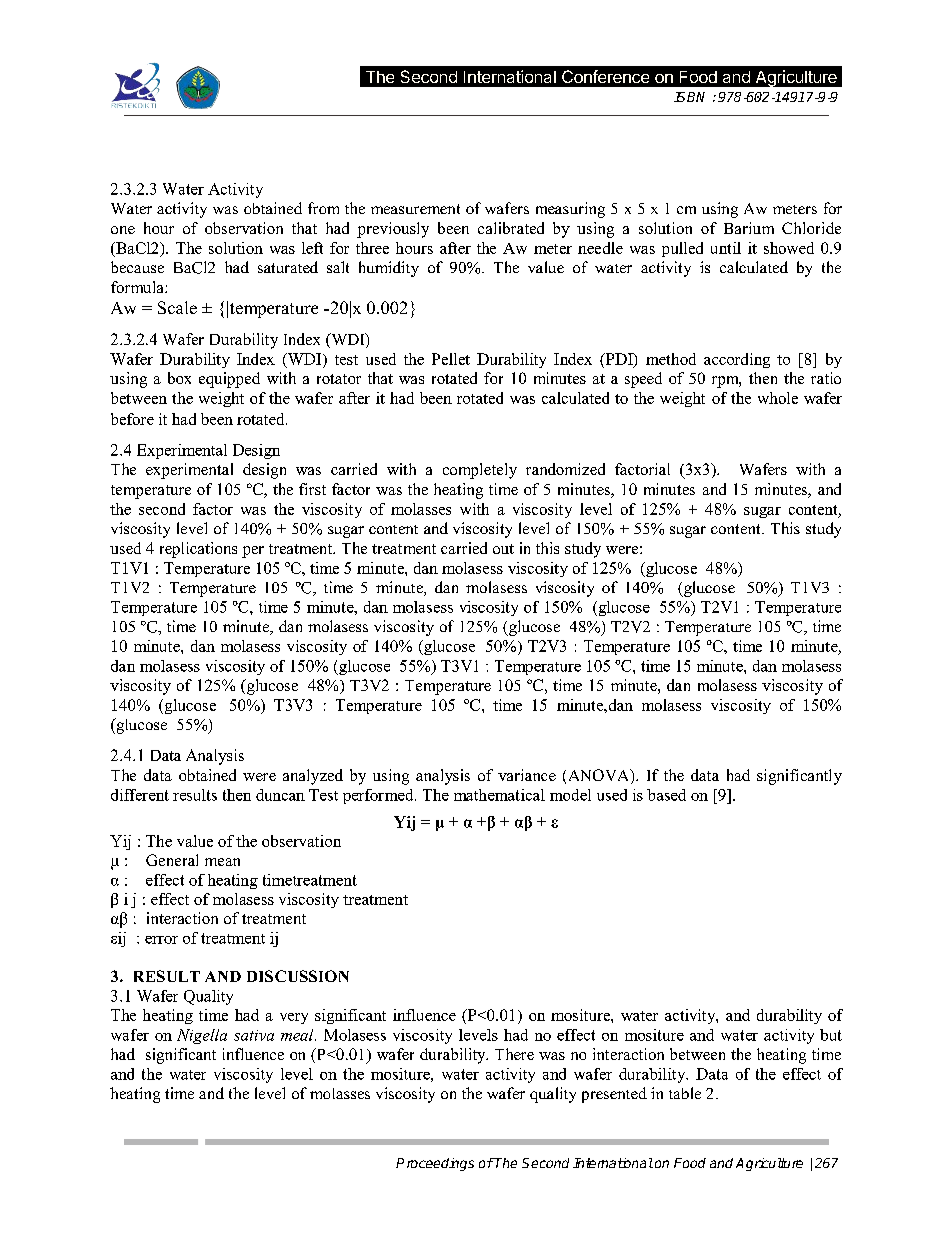  What do you see at coordinates (666, 795) in the document?
I see `based` at bounding box center [666, 795].
